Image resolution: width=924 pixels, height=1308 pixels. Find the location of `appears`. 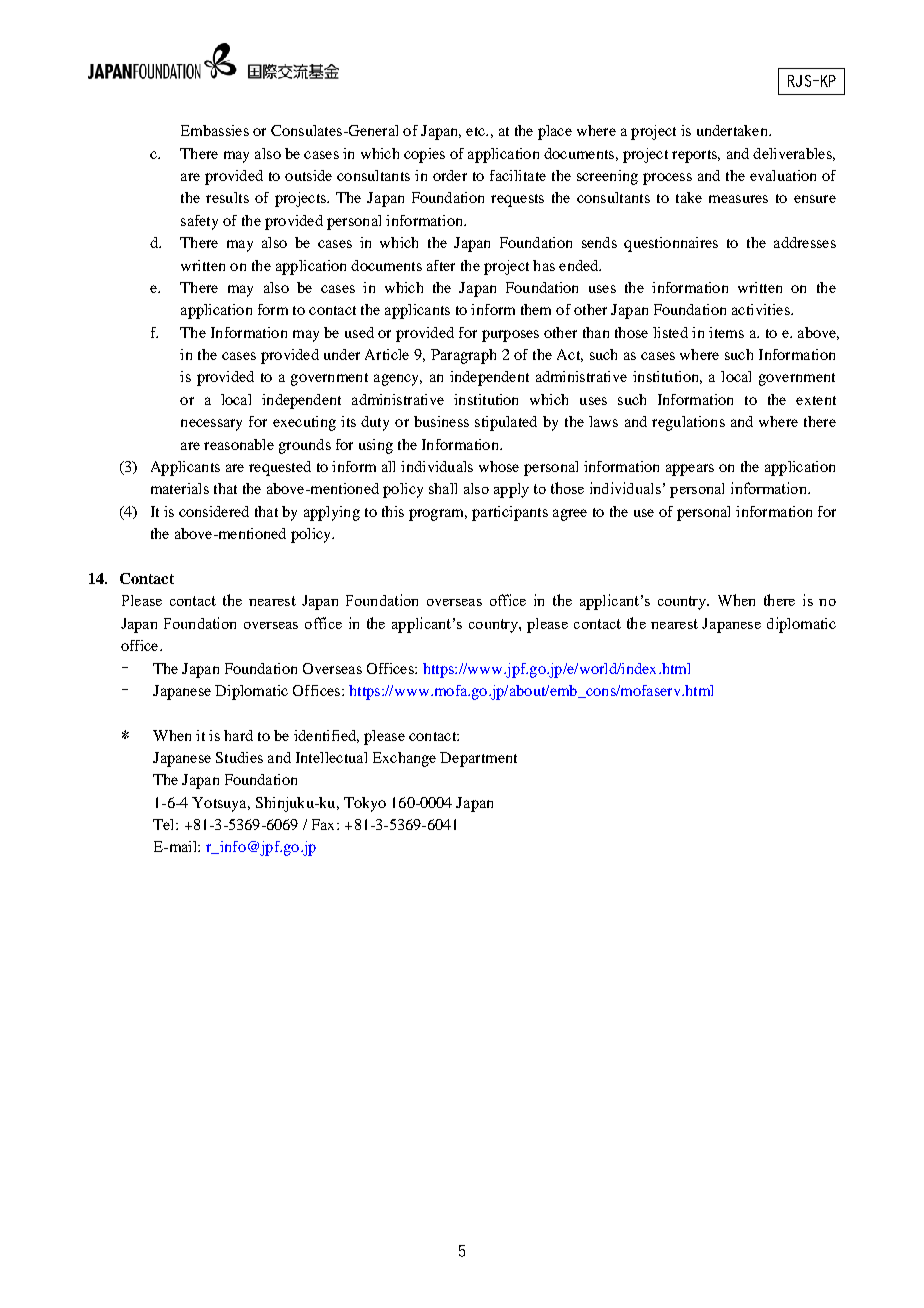

appears is located at coordinates (690, 470).
